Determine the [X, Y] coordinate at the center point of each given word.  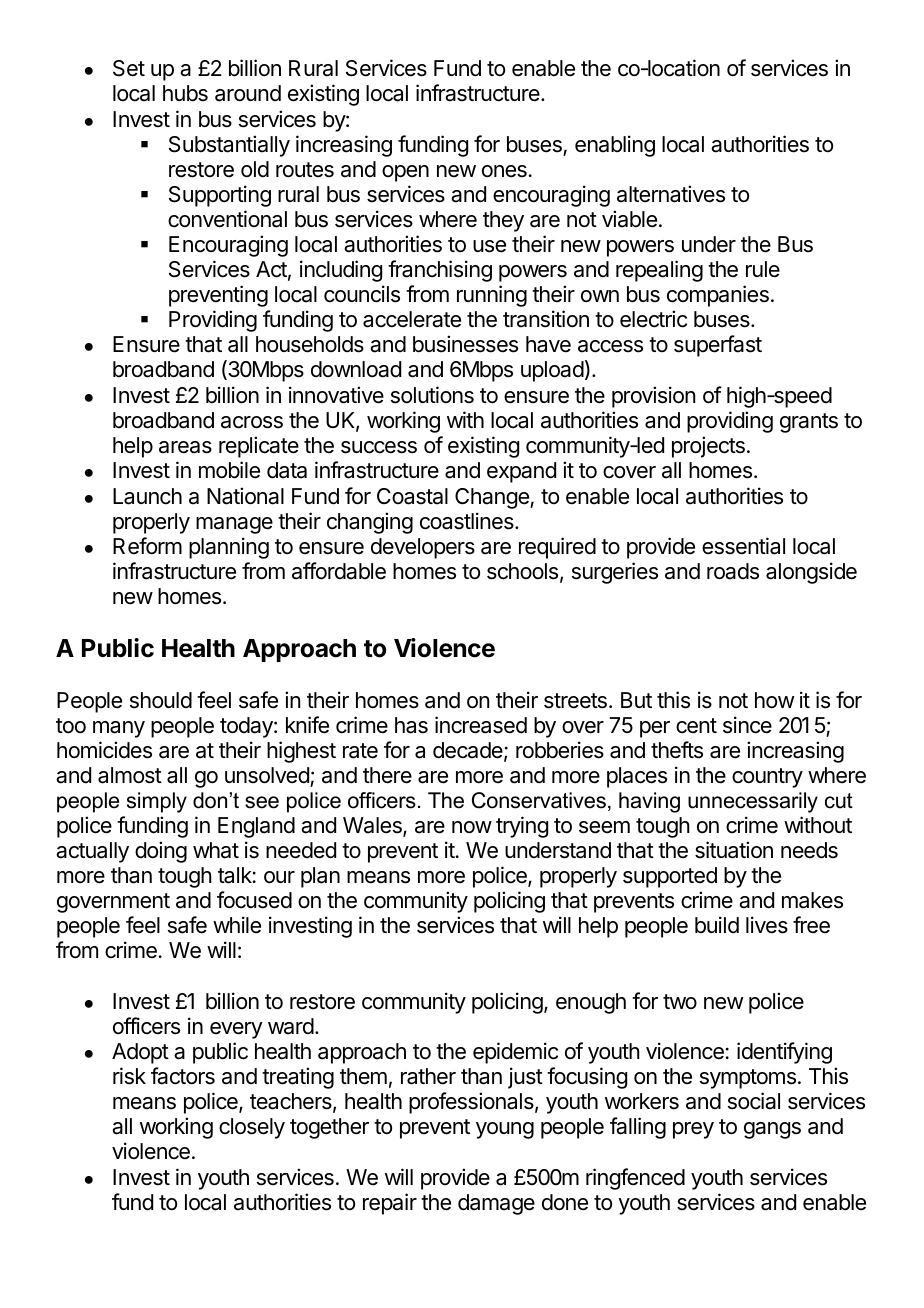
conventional [227, 219]
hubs [185, 93]
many [119, 729]
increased [481, 725]
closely [252, 1128]
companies [718, 296]
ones [504, 171]
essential [743, 546]
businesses [465, 344]
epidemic [515, 1053]
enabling [615, 146]
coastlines [468, 521]
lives [767, 925]
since [747, 725]
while [237, 925]
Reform [147, 546]
